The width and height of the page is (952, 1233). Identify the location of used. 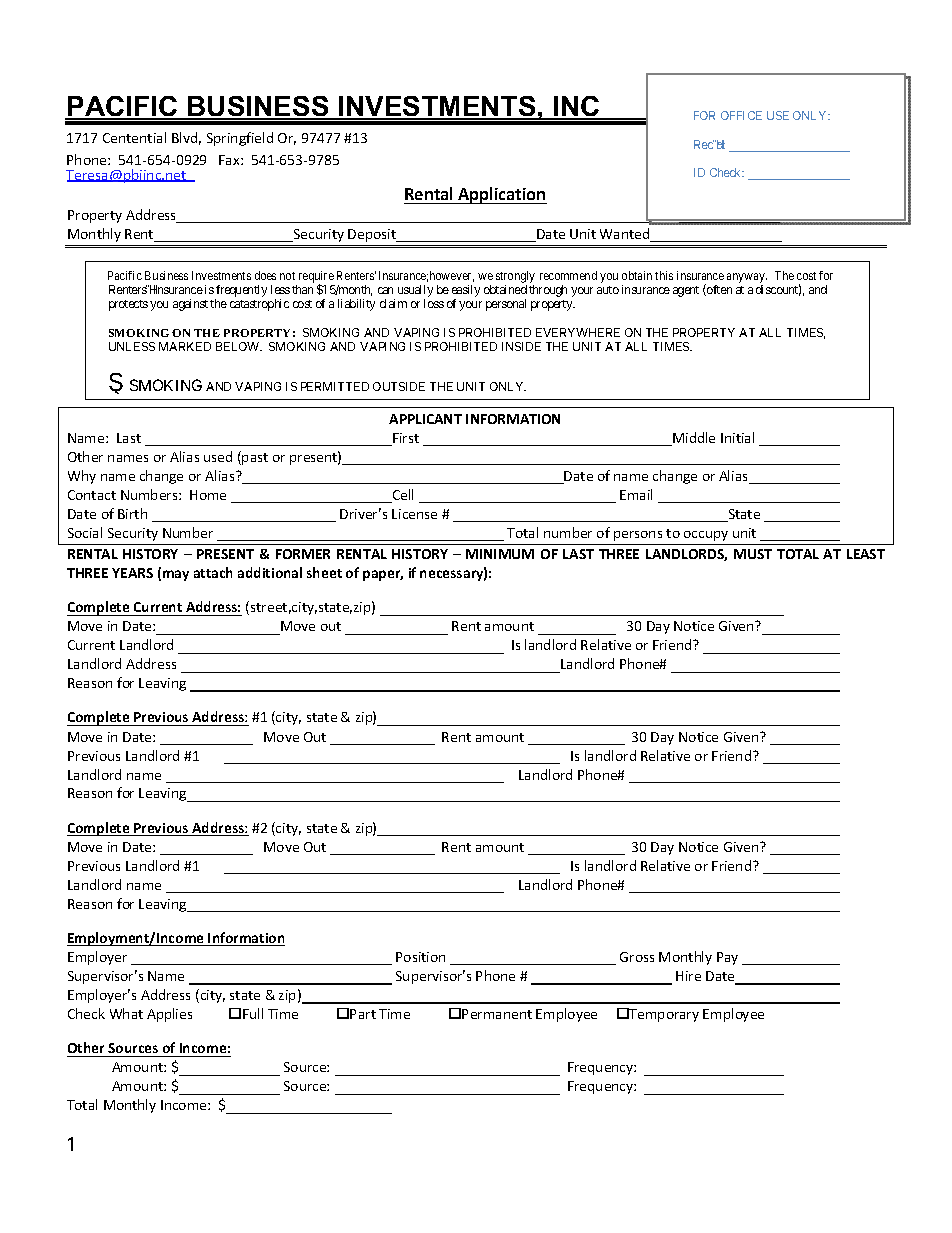
(218, 456).
